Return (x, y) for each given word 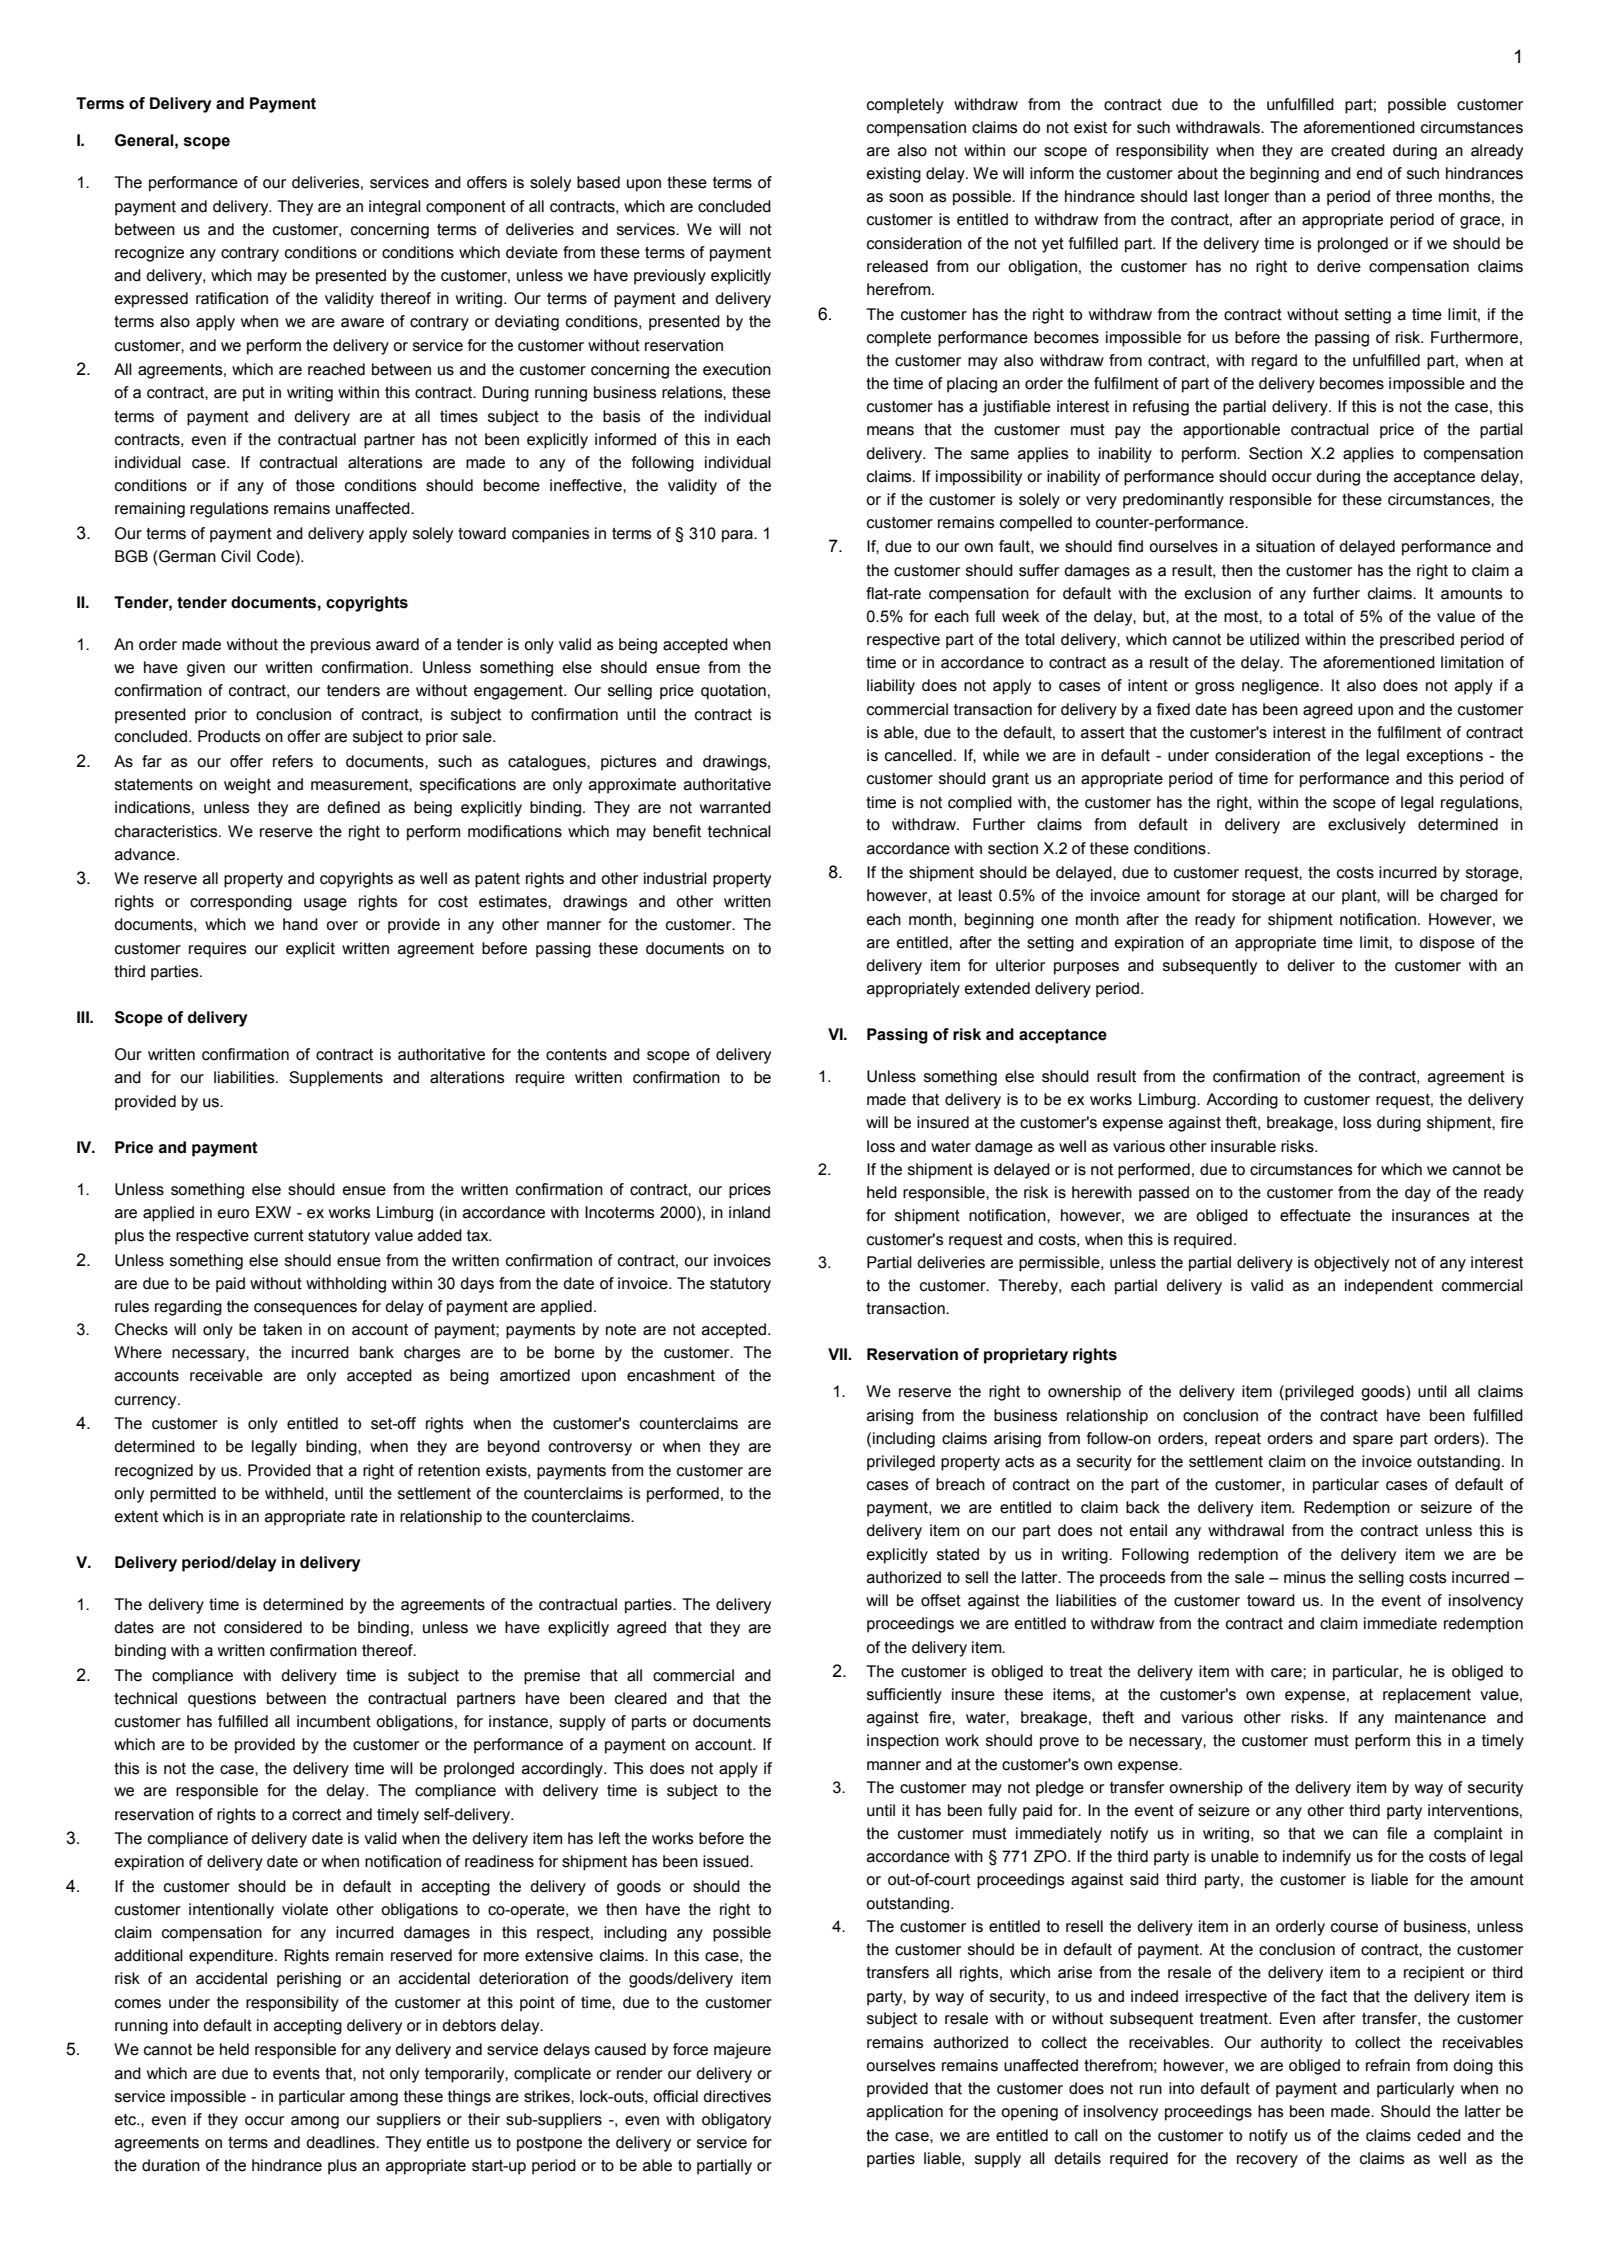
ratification (232, 298)
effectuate (1315, 1215)
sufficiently (904, 1696)
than (1290, 196)
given (206, 669)
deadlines (341, 2142)
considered (263, 1627)
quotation (733, 692)
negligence (1281, 687)
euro (233, 1214)
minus (1305, 1577)
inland (749, 1212)
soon (906, 198)
